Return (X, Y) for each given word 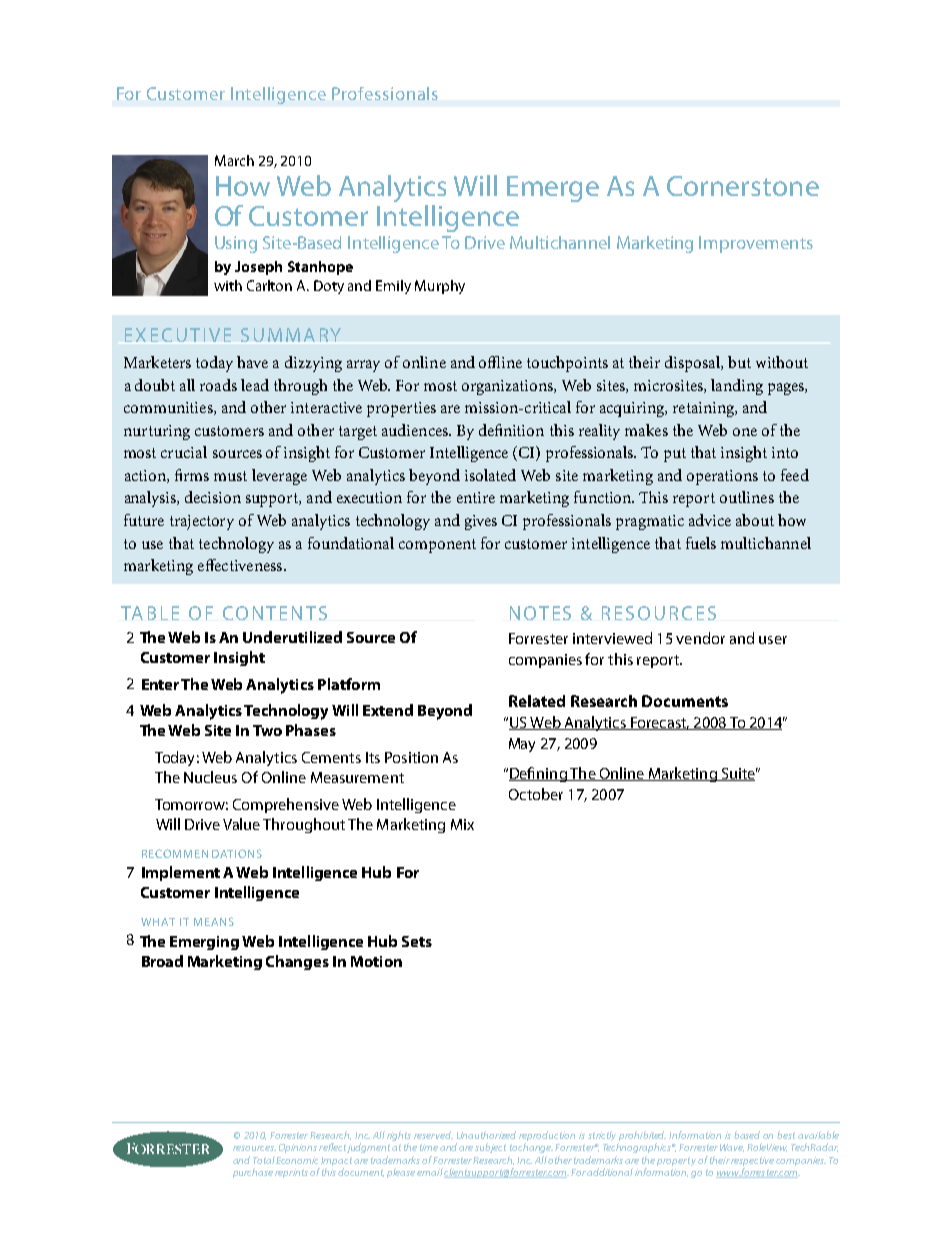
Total (264, 1160)
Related (537, 701)
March (234, 160)
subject (490, 1148)
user (773, 640)
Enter (160, 684)
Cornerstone (743, 186)
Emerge (553, 189)
